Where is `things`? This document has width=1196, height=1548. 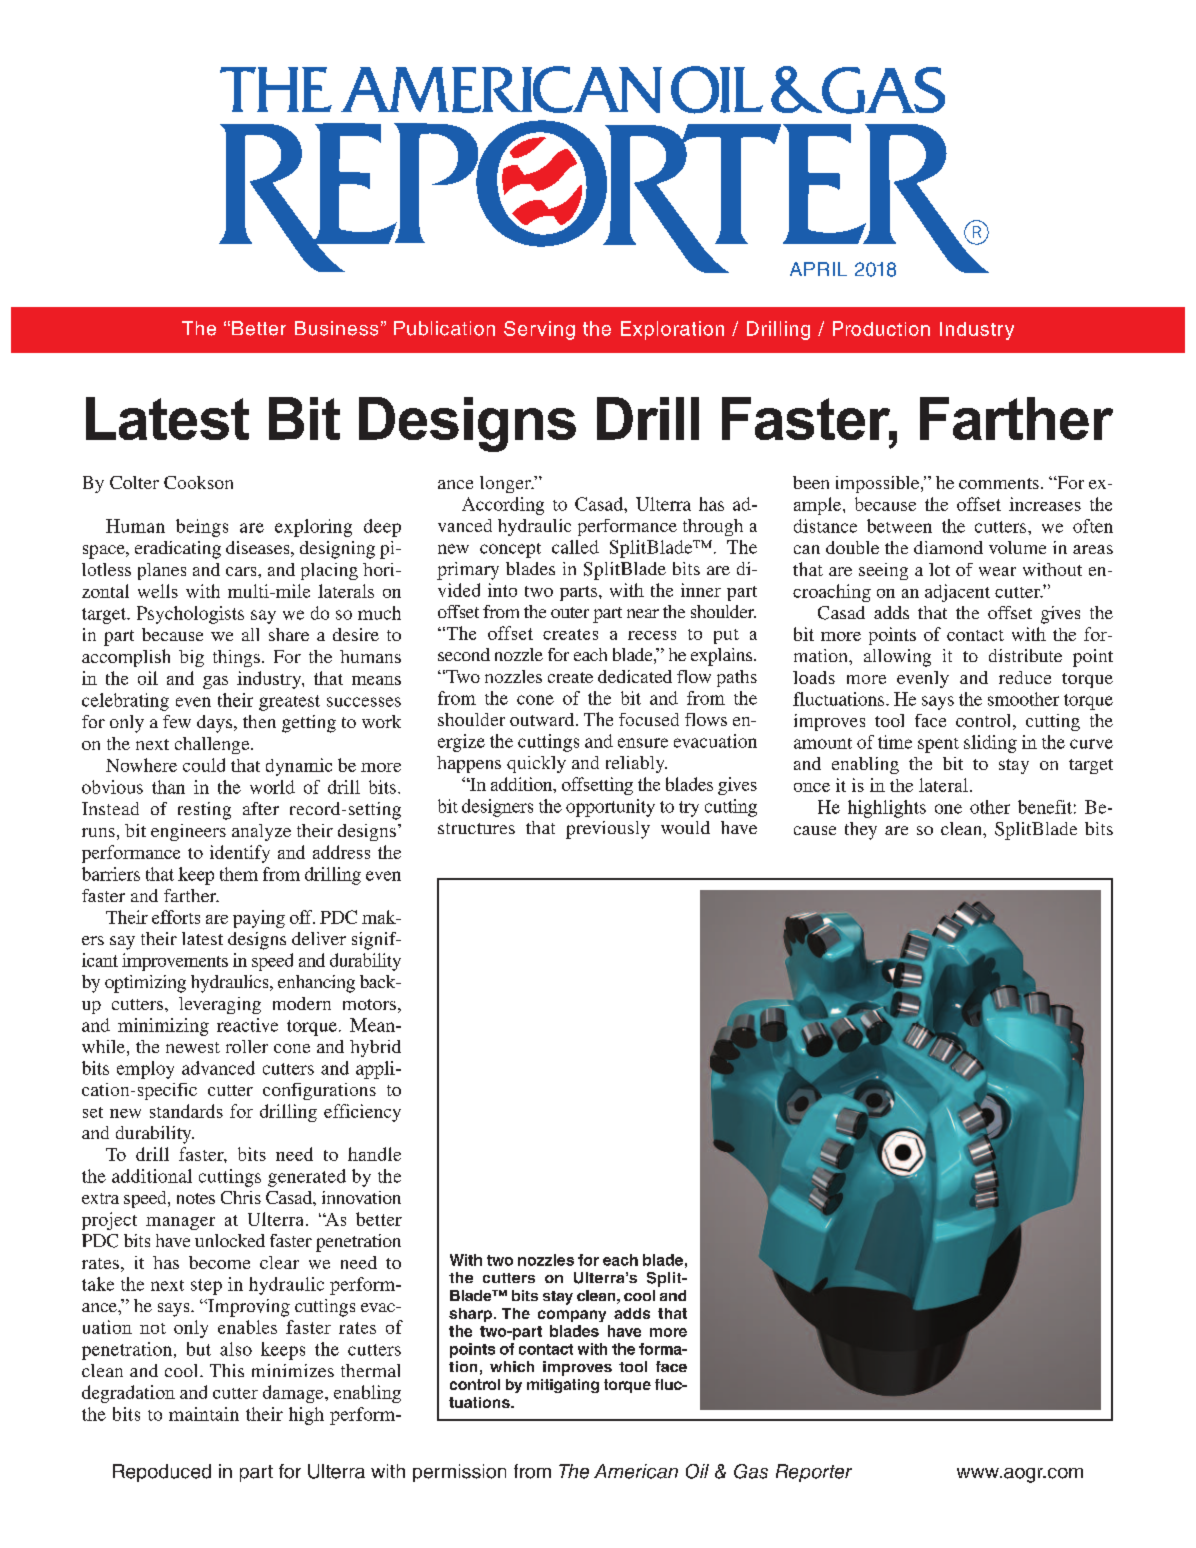 things is located at coordinates (236, 658).
